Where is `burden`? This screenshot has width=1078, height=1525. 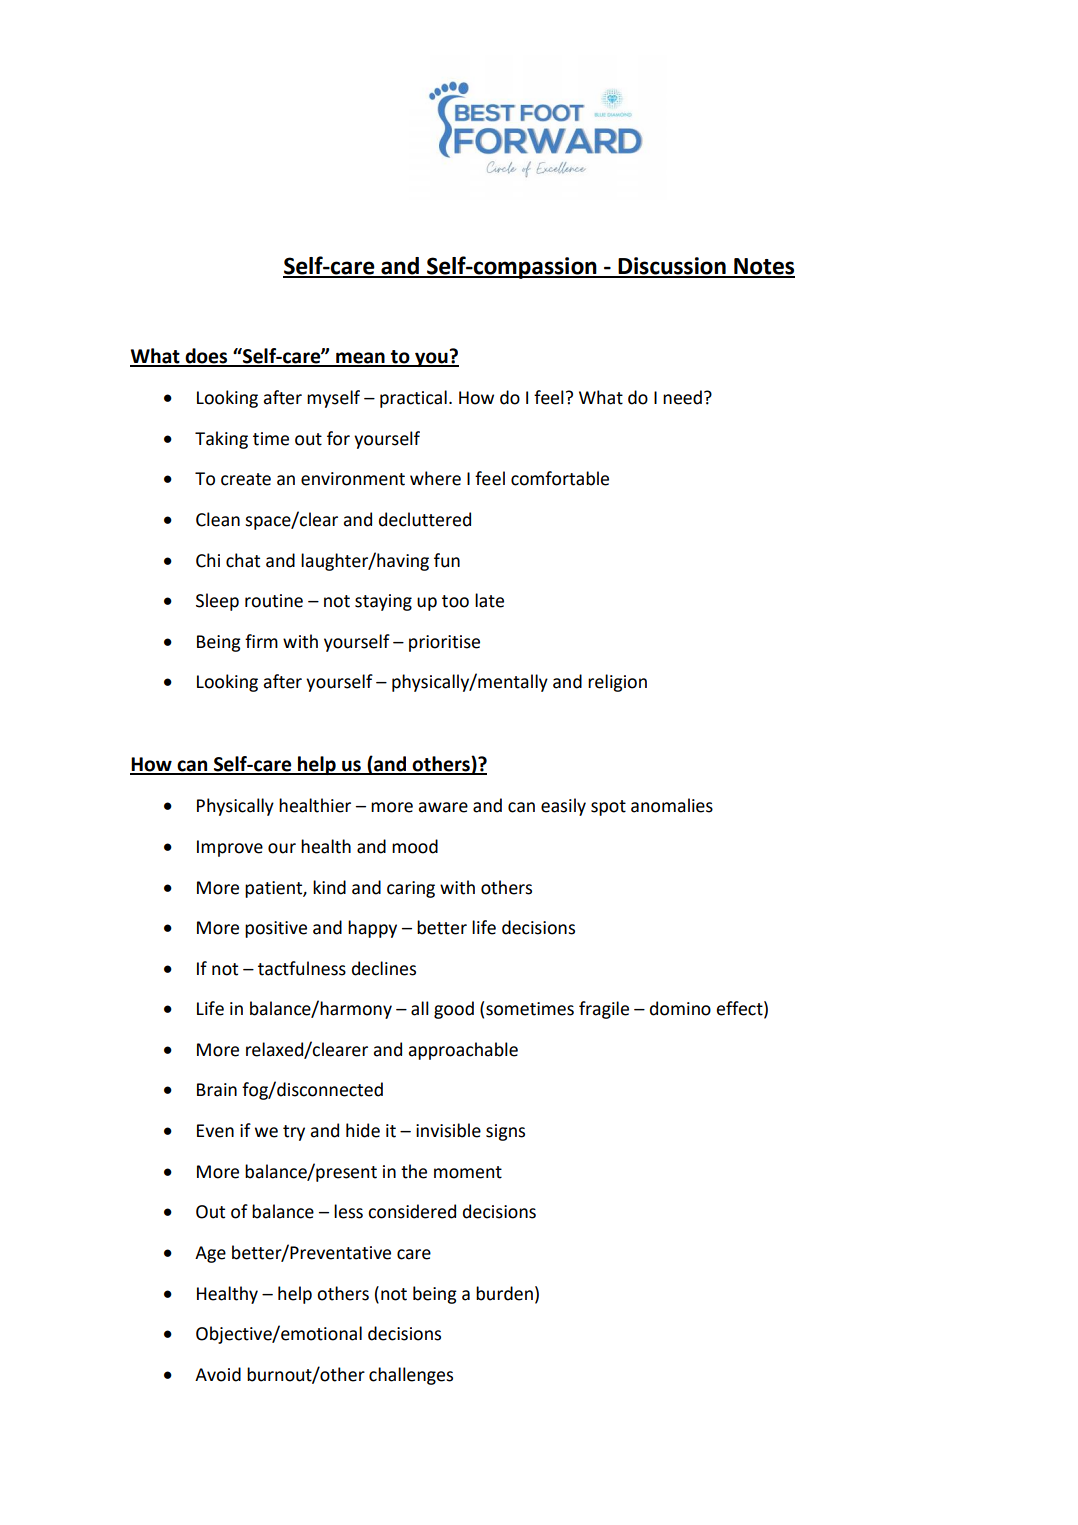
burden is located at coordinates (504, 1293).
